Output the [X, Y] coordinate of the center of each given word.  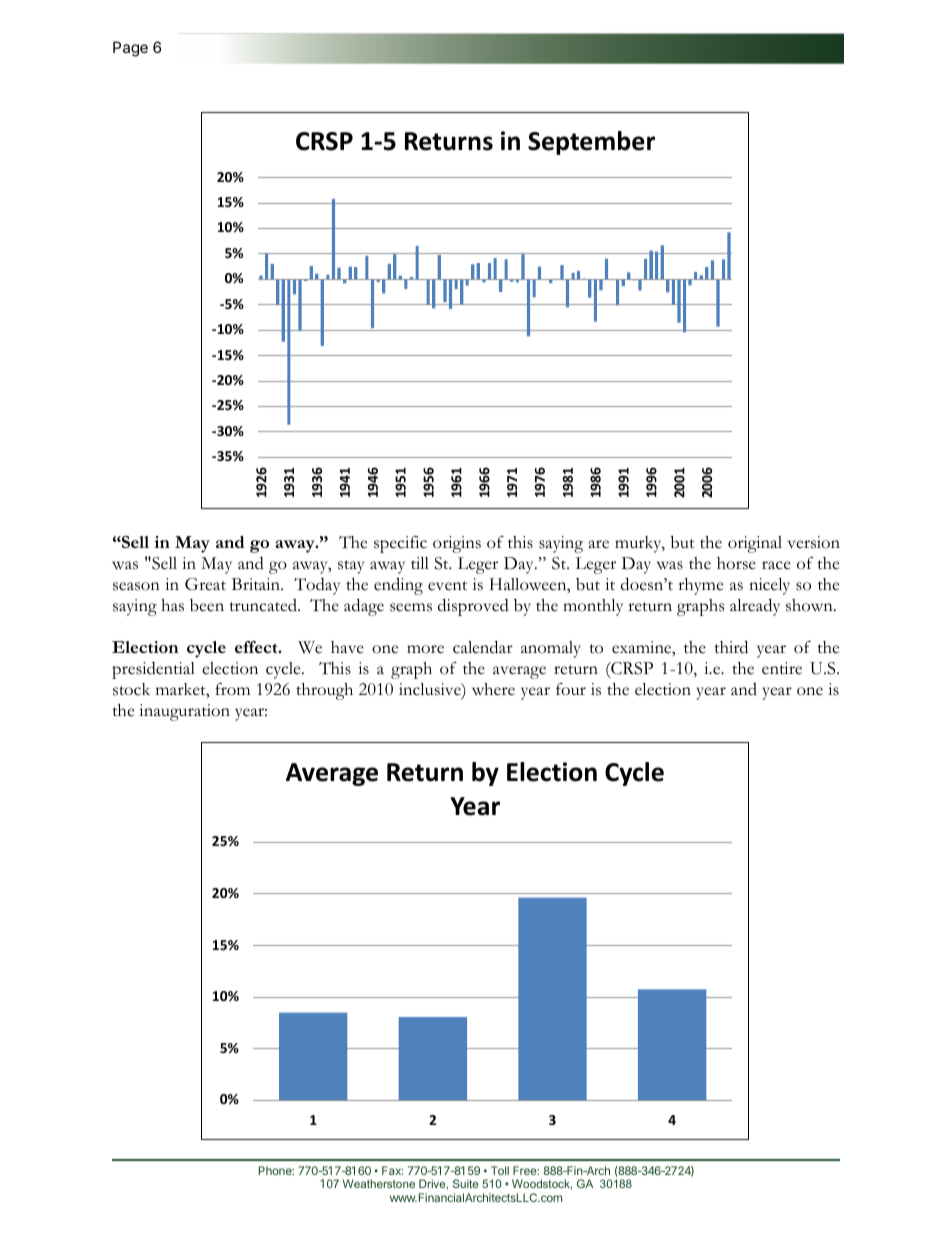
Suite [466, 1183]
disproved [473, 607]
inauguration [184, 712]
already [755, 607]
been [207, 605]
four [571, 689]
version [814, 542]
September [591, 143]
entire [782, 668]
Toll [500, 1170]
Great [205, 584]
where [493, 689]
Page [130, 49]
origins [457, 544]
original [755, 544]
